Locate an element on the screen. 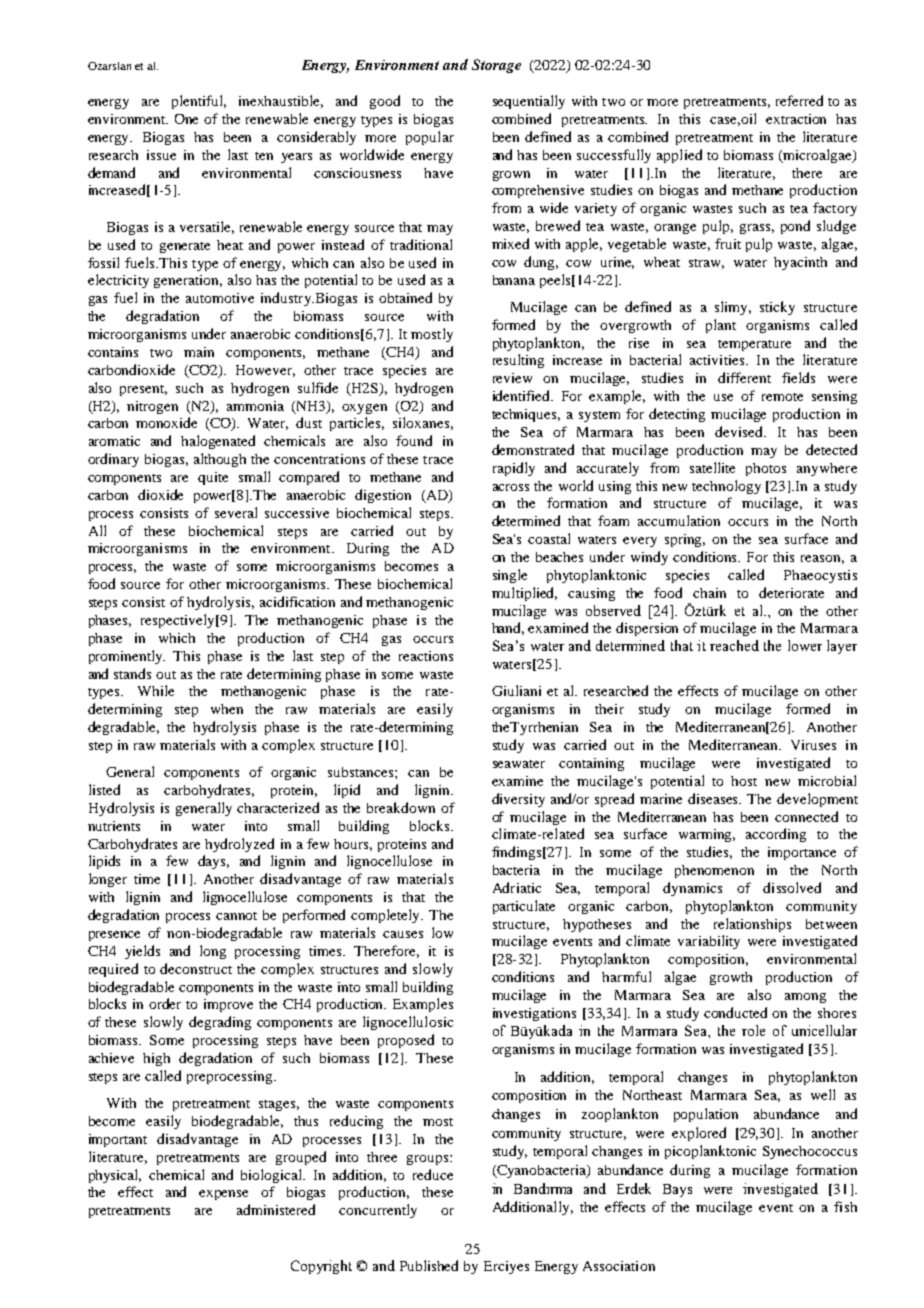 The width and height of the screenshot is (924, 1308). according is located at coordinates (776, 835).
